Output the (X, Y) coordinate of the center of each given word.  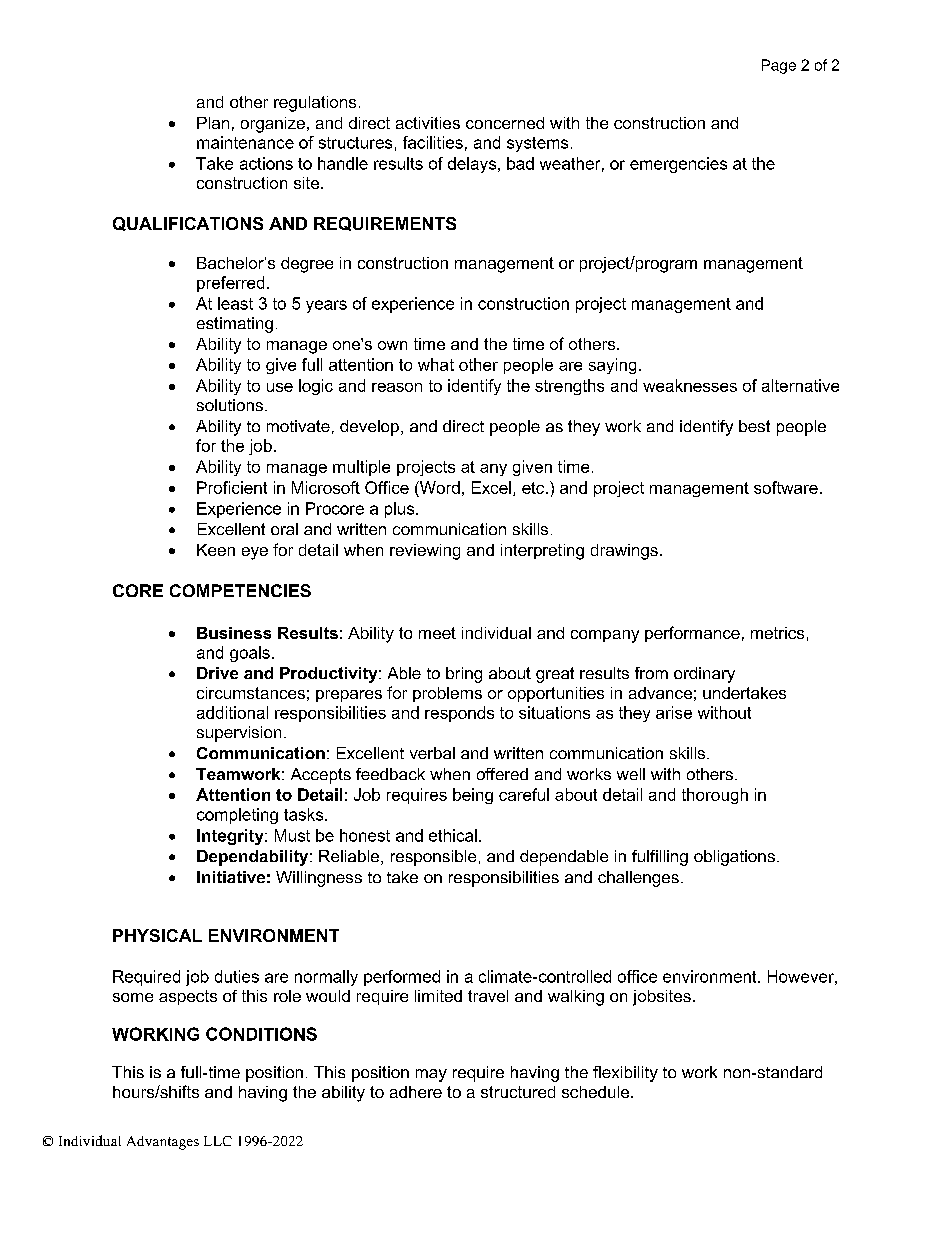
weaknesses (690, 385)
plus (401, 510)
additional (232, 712)
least (235, 303)
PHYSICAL (157, 935)
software (786, 487)
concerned (505, 123)
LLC (218, 1141)
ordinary (704, 675)
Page (779, 66)
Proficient (232, 487)
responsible (433, 858)
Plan (213, 123)
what (436, 364)
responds (459, 714)
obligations (734, 858)
